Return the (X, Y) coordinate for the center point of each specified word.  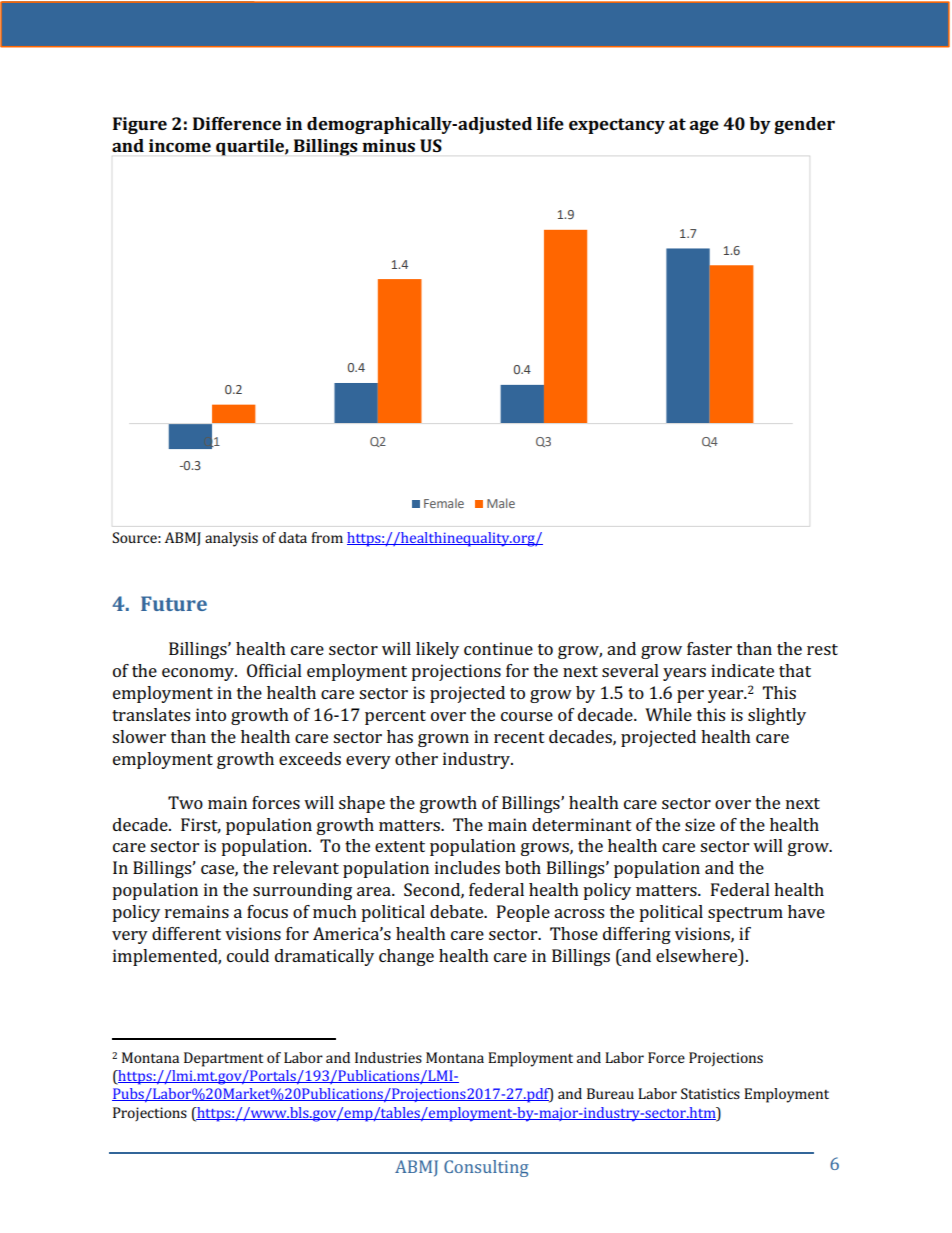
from (327, 537)
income (180, 145)
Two (185, 802)
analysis (231, 539)
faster (709, 648)
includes (467, 867)
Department (223, 1059)
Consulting (486, 1168)
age (704, 127)
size (700, 824)
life (550, 123)
